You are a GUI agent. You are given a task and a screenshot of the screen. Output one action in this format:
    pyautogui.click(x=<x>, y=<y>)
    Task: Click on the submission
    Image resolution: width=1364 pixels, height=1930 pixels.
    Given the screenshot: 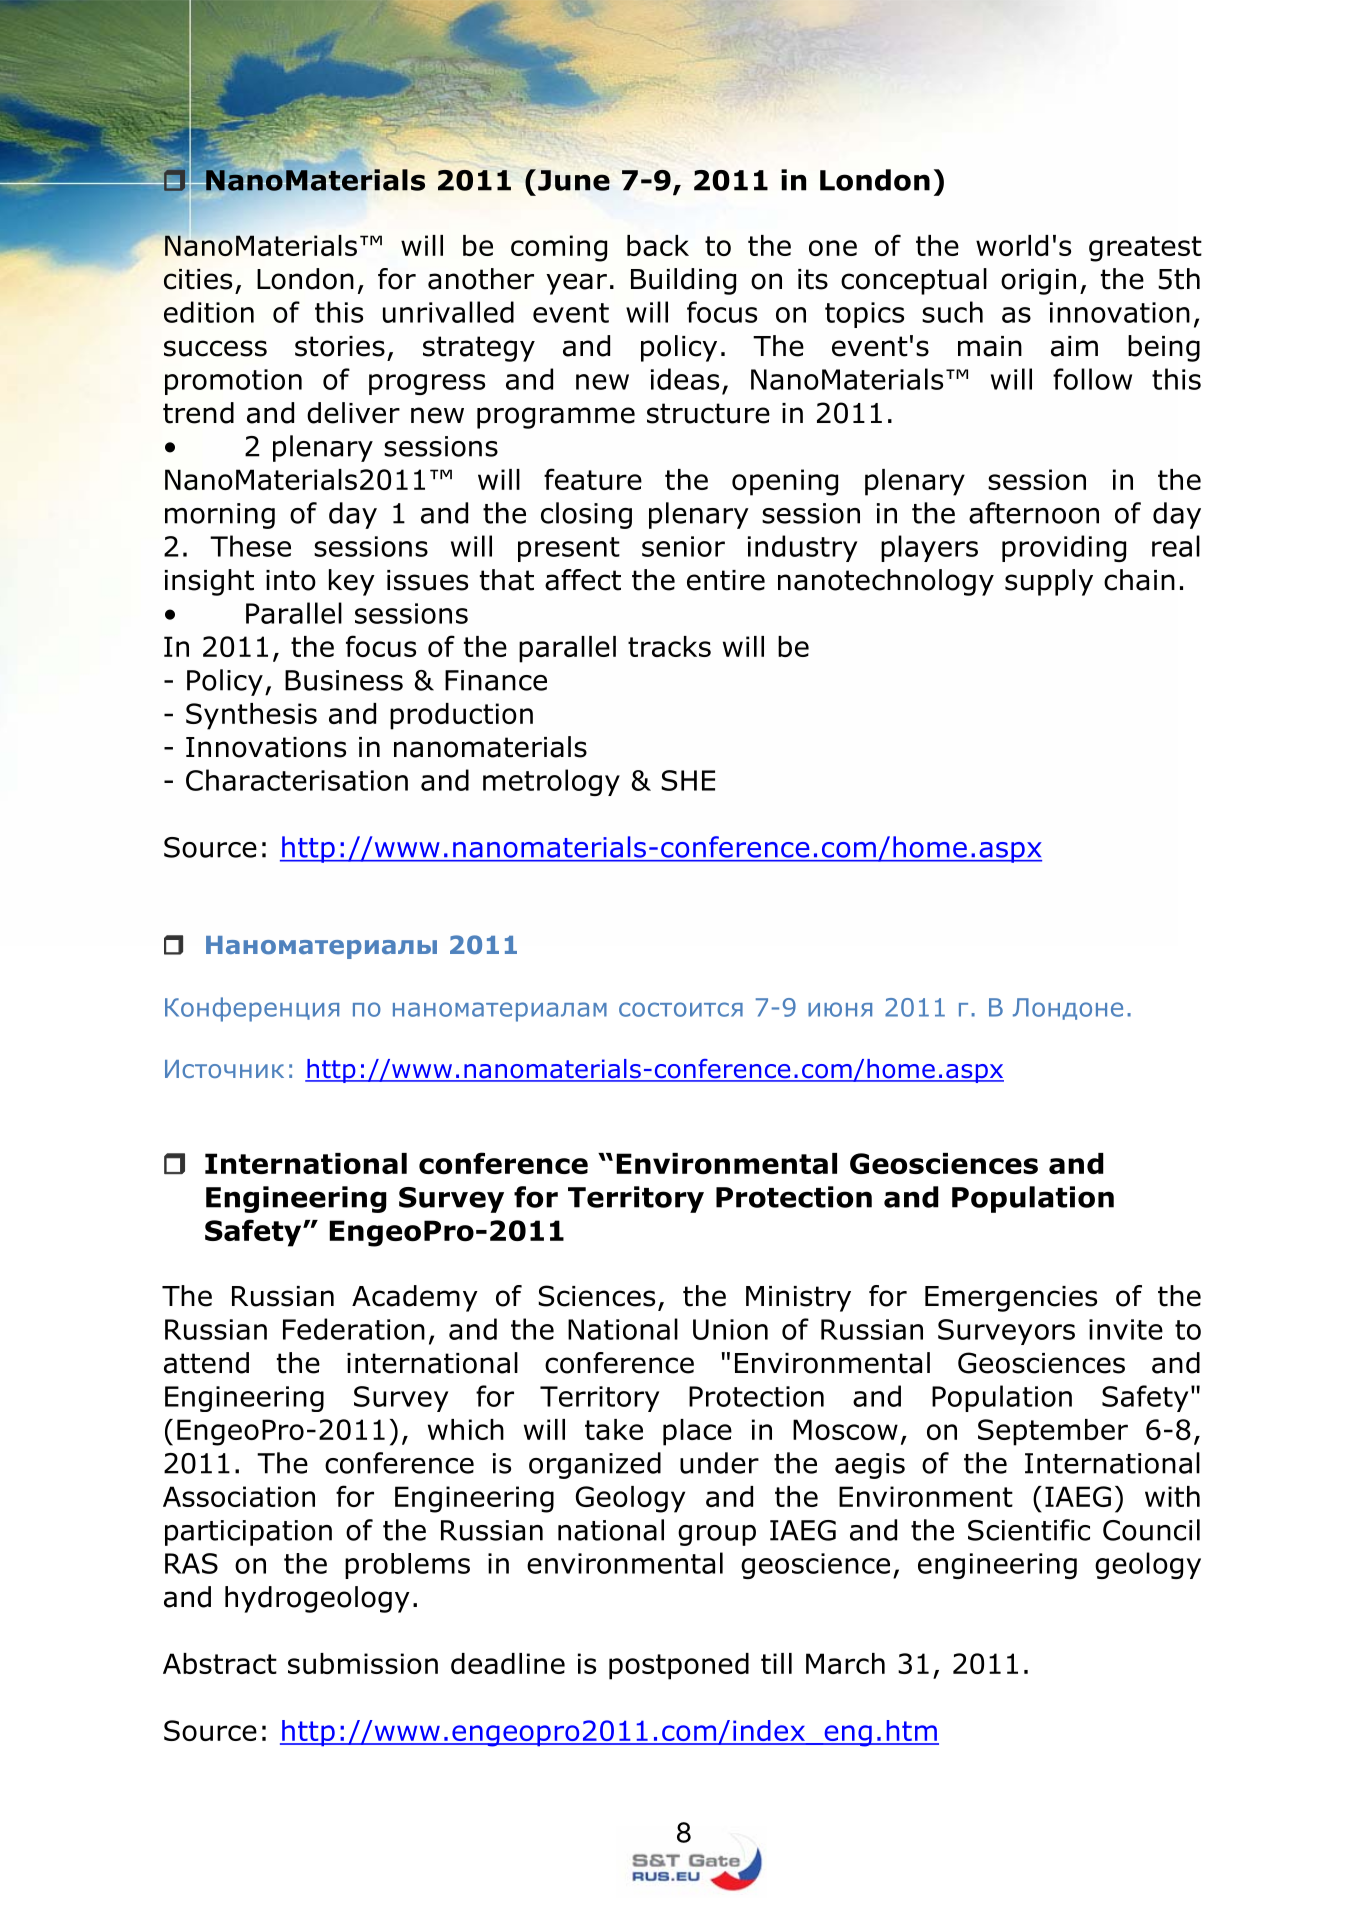 What is the action you would take?
    pyautogui.click(x=363, y=1663)
